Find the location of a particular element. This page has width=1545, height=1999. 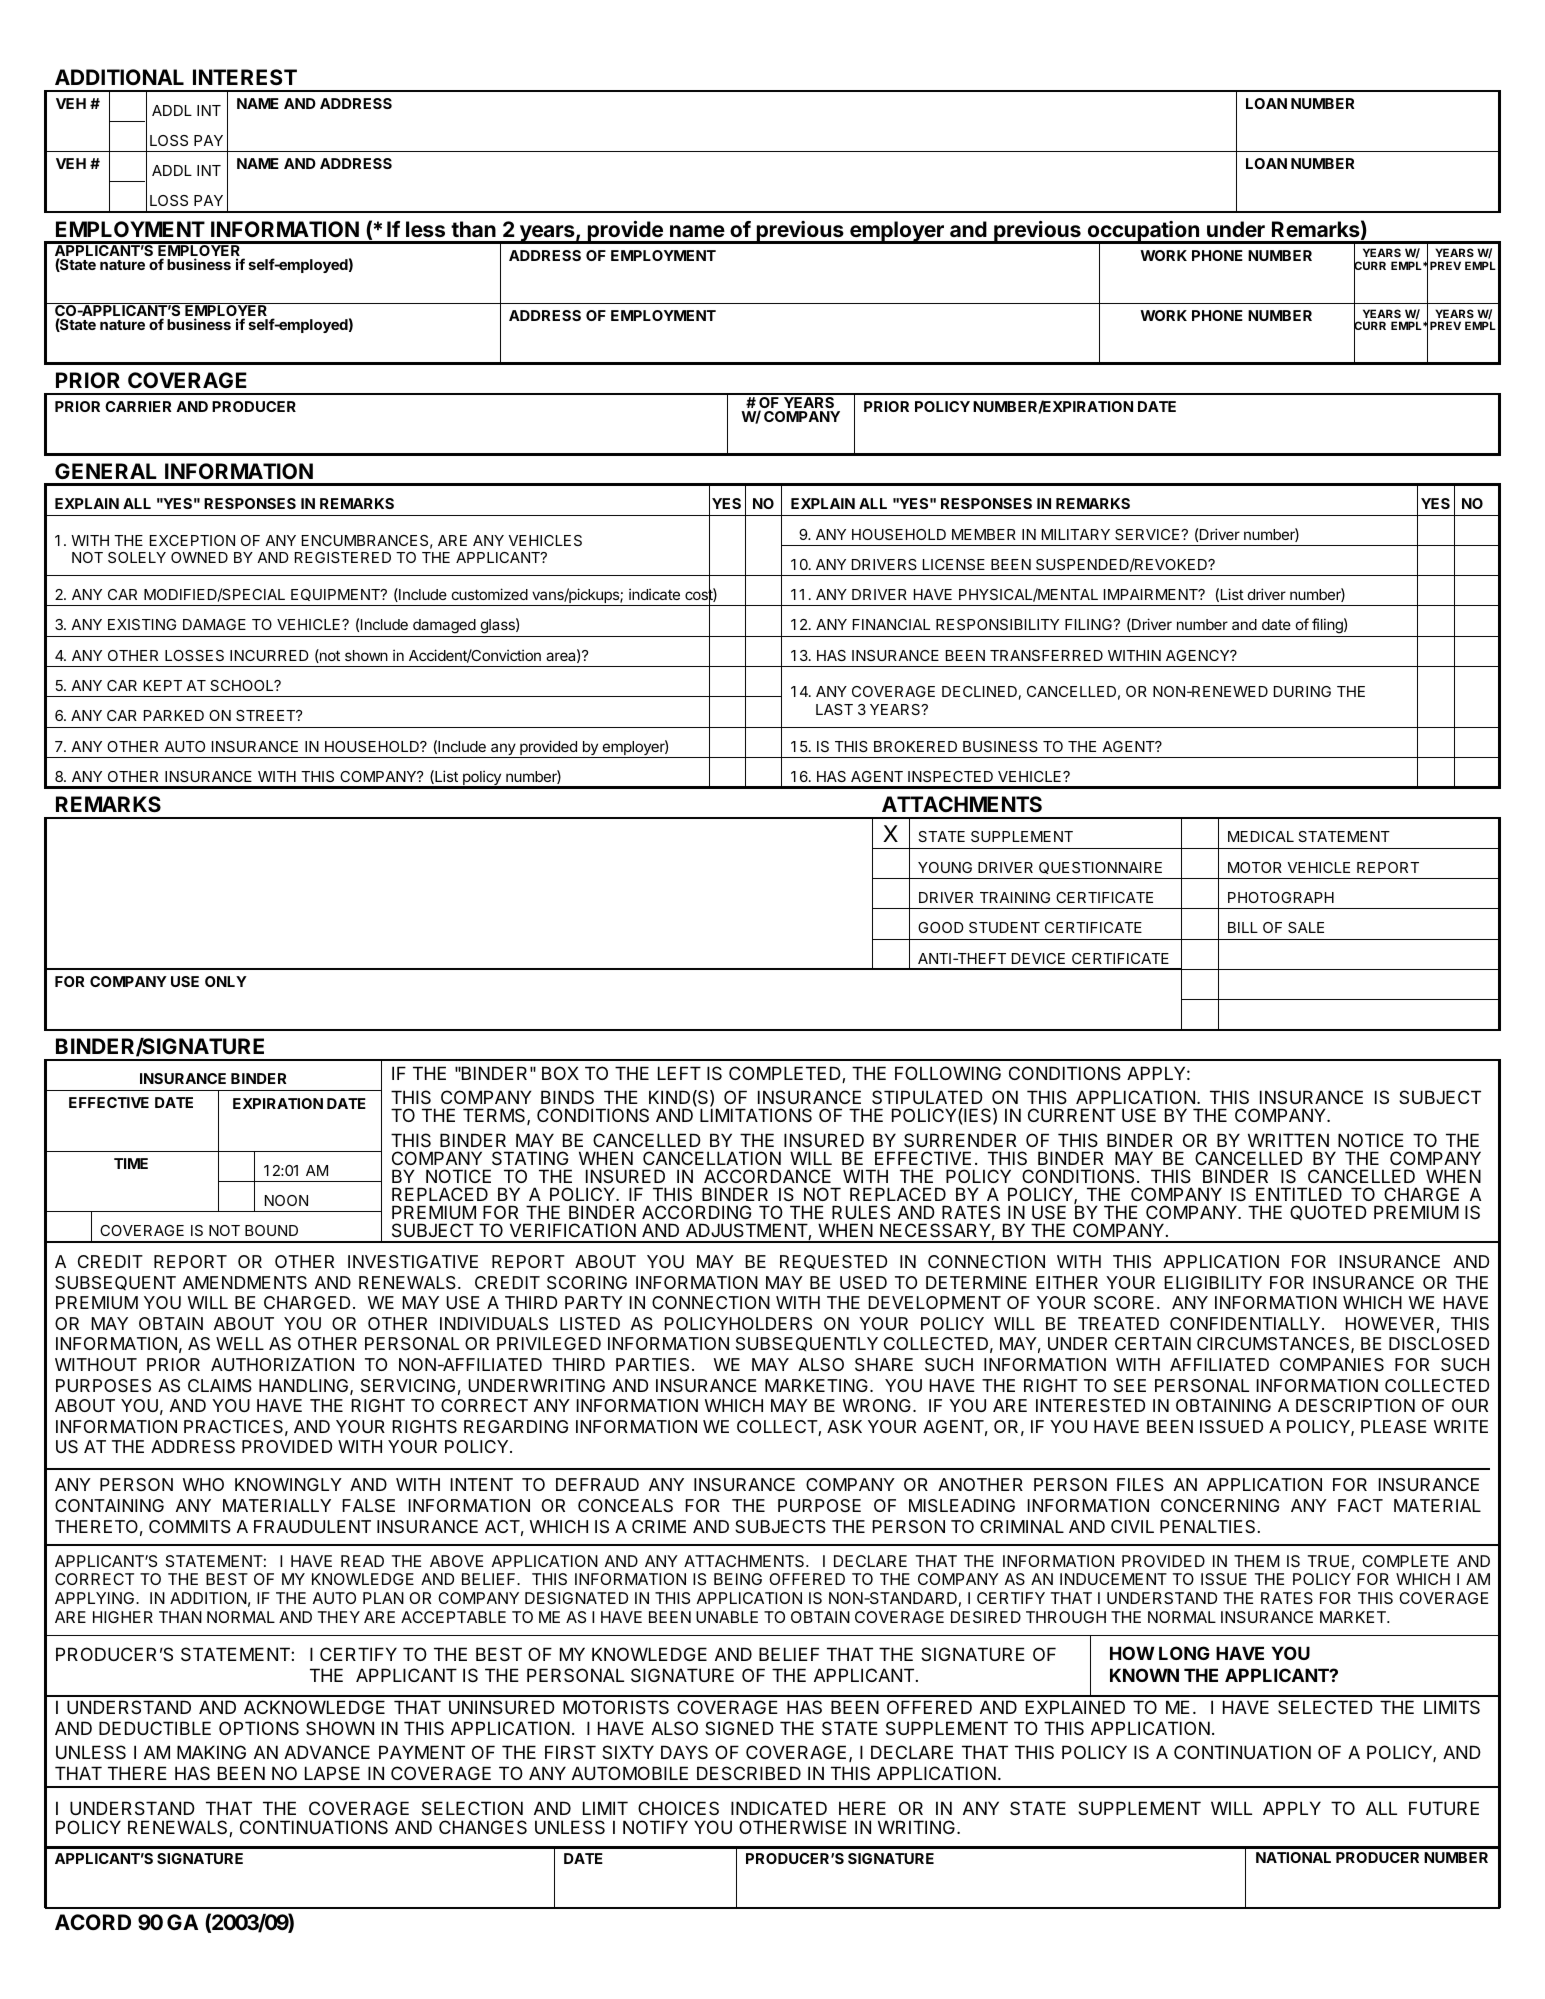

CLAIMS is located at coordinates (220, 1386).
